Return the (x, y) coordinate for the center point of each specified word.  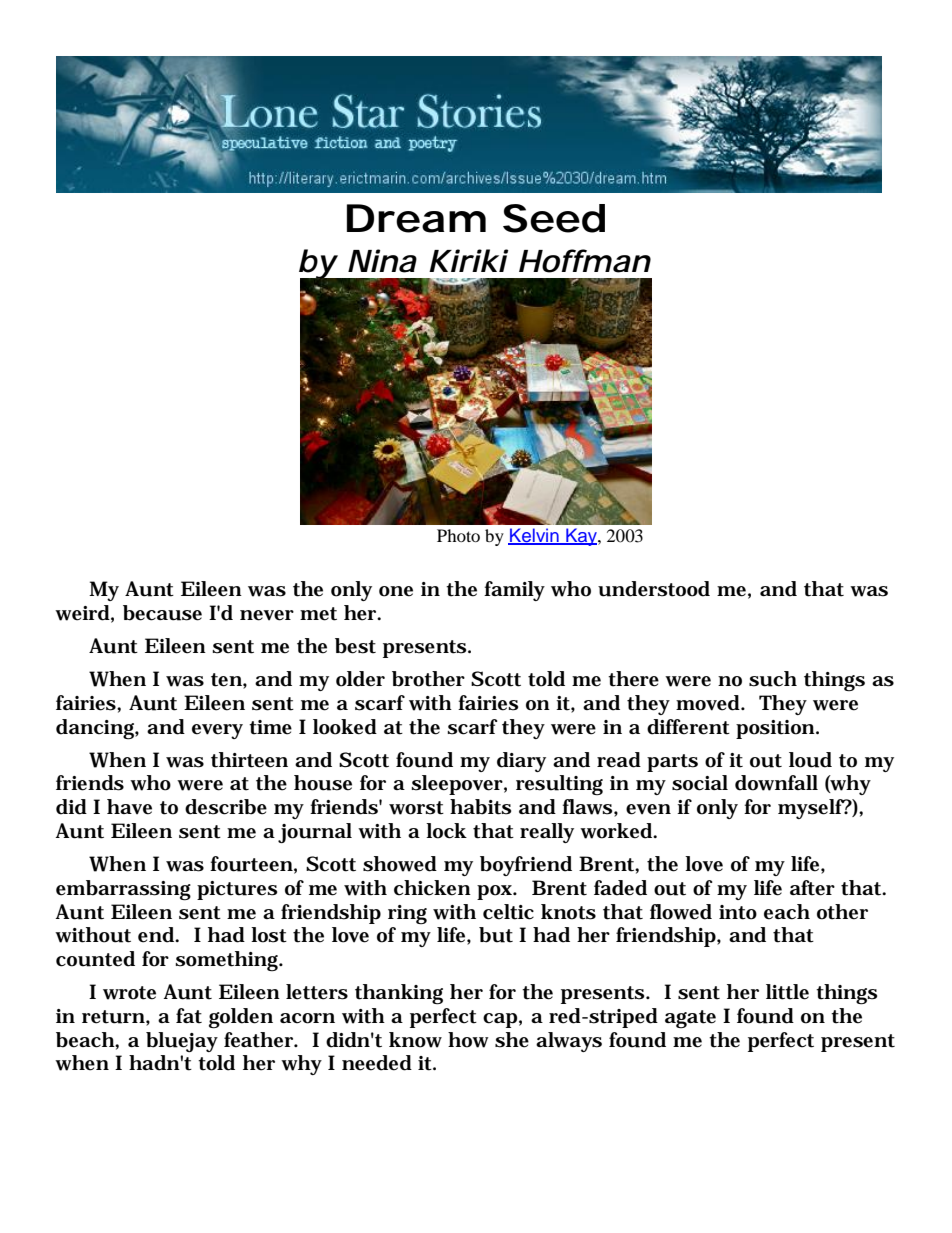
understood (654, 589)
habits (480, 807)
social (700, 783)
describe (226, 807)
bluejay (182, 1042)
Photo (458, 535)
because (162, 613)
